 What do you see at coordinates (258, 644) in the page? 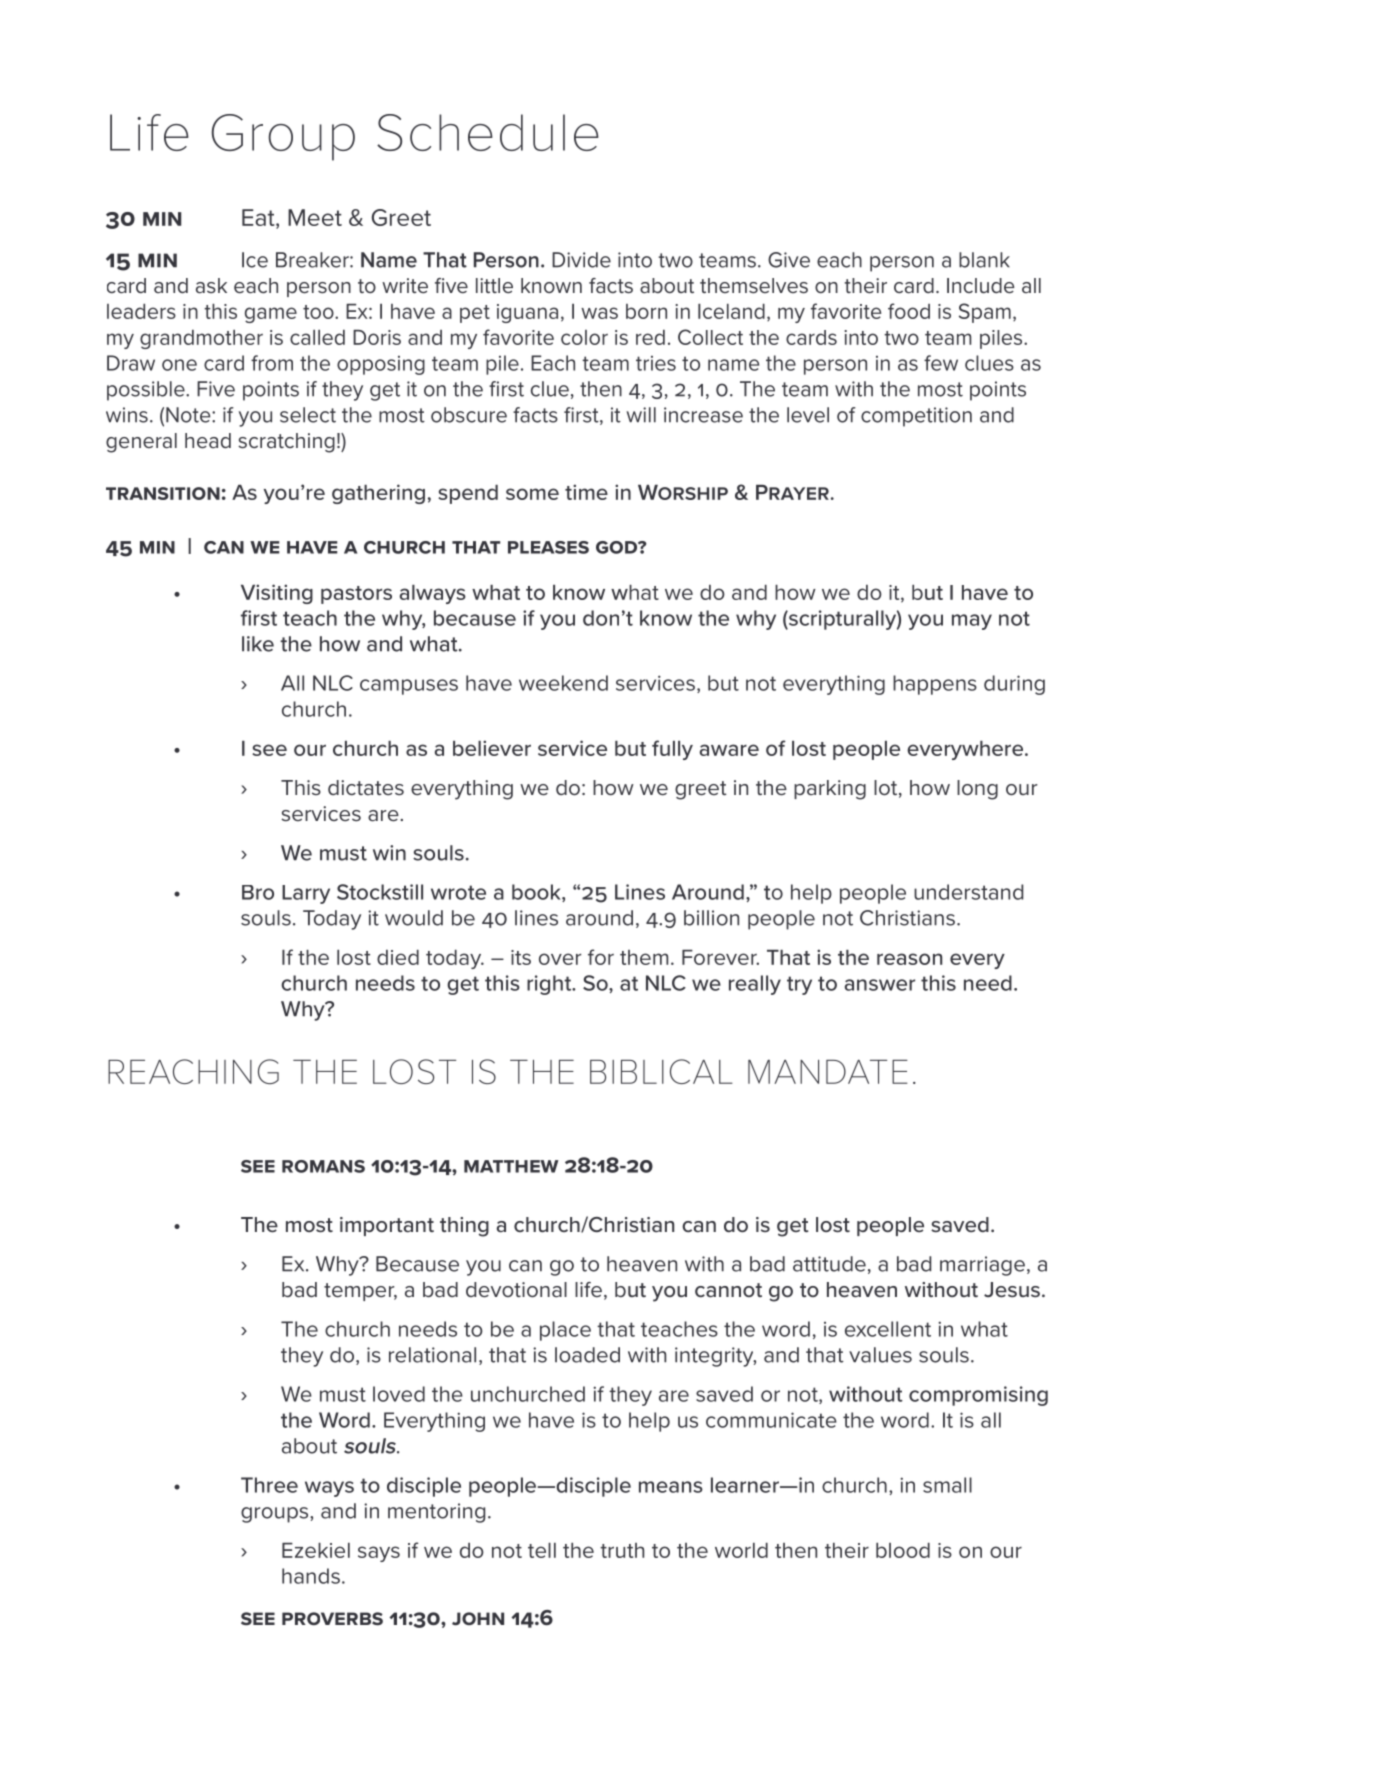
I see `like` at bounding box center [258, 644].
